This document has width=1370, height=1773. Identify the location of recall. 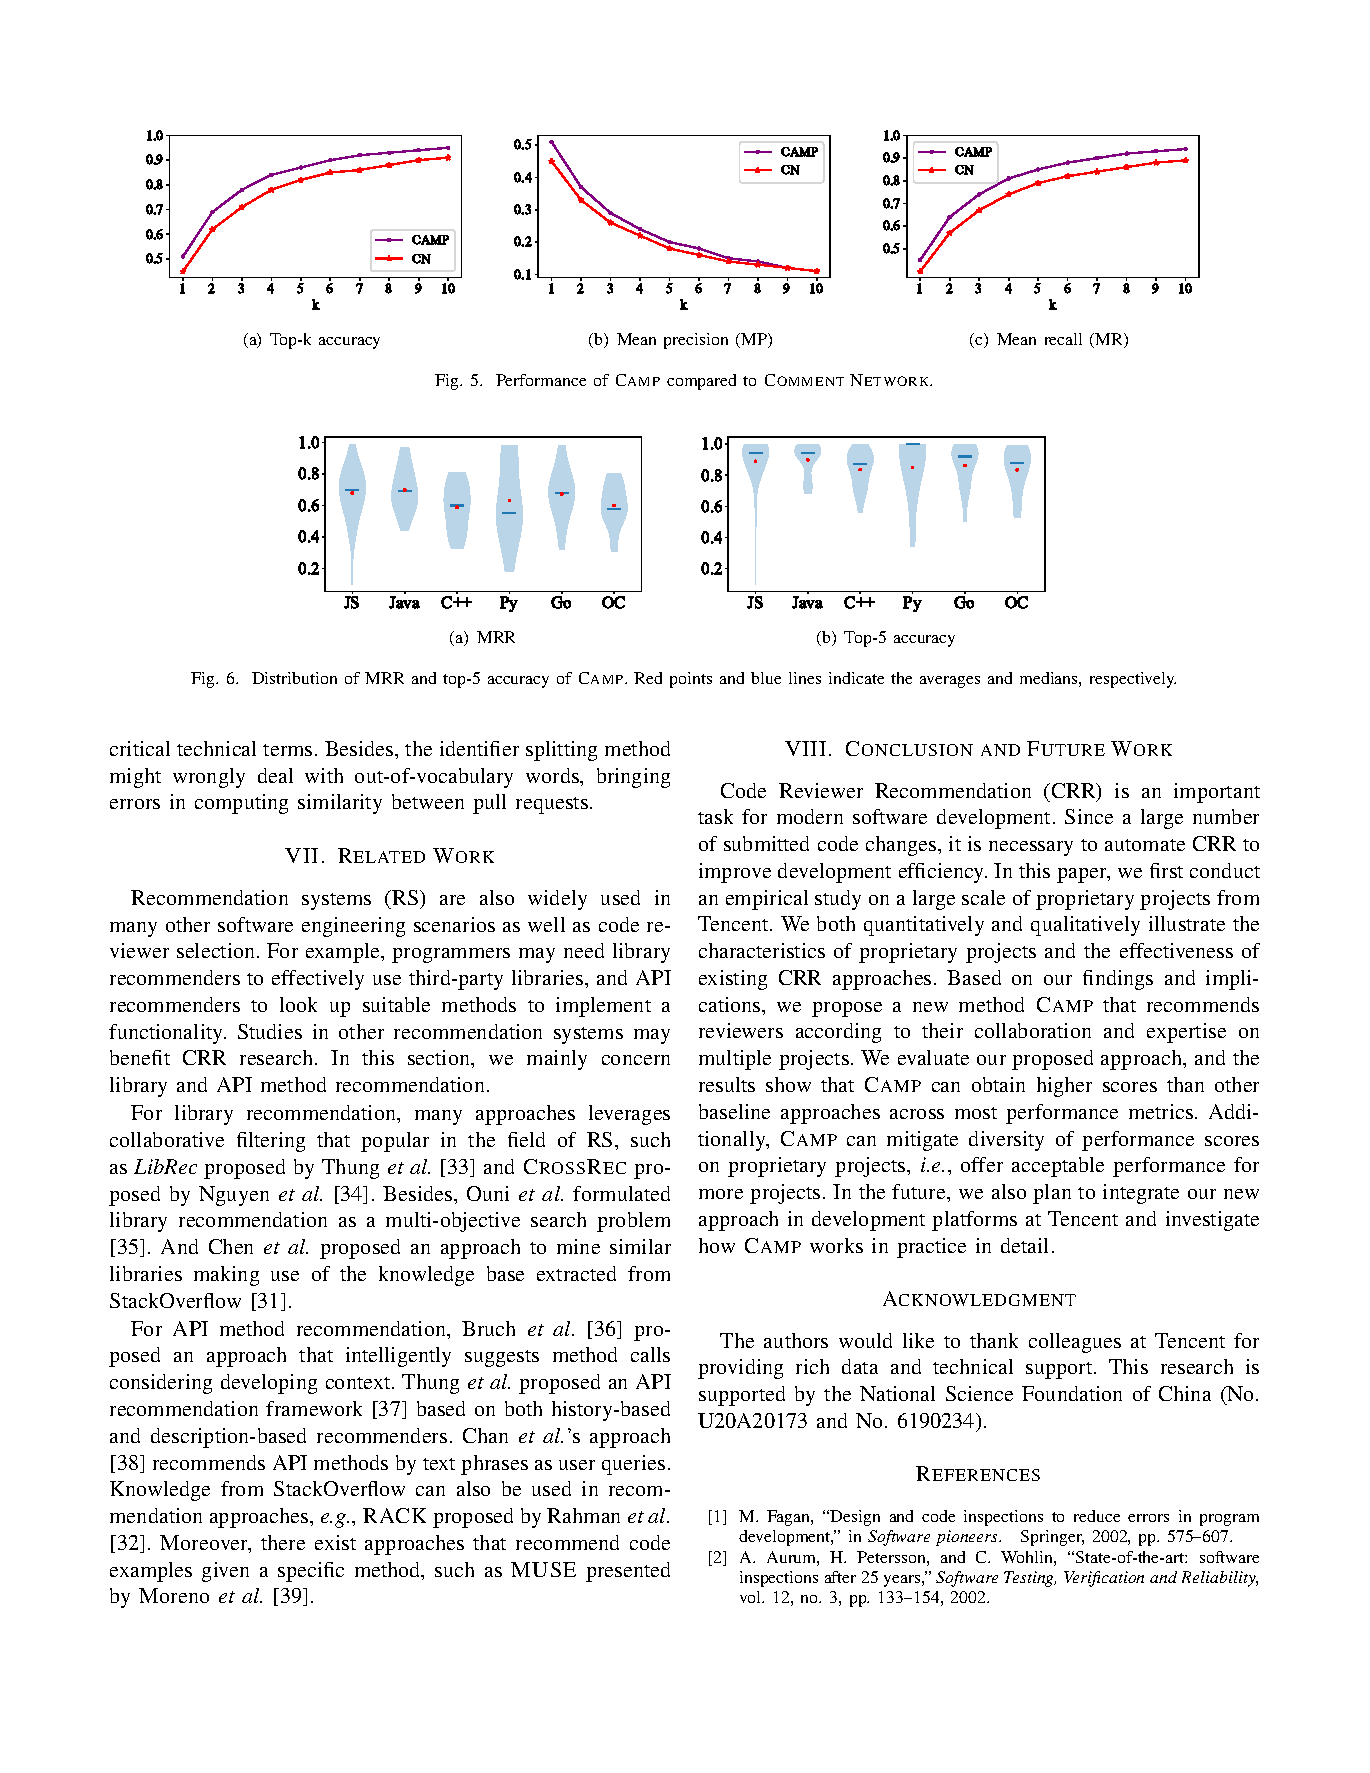
(1063, 339).
